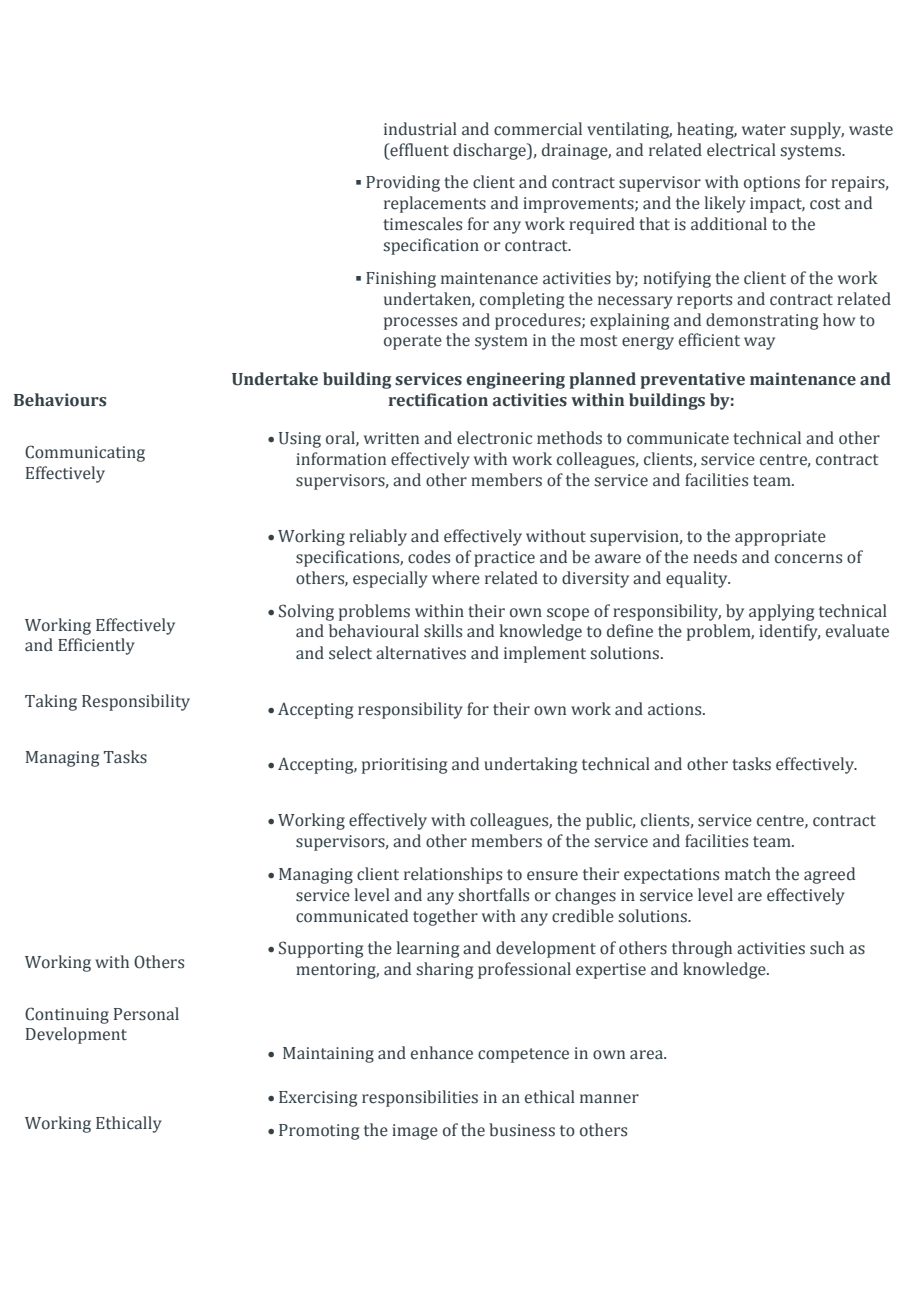 The height and width of the screenshot is (1308, 924). Describe the element at coordinates (403, 183) in the screenshot. I see `Providing` at that location.
